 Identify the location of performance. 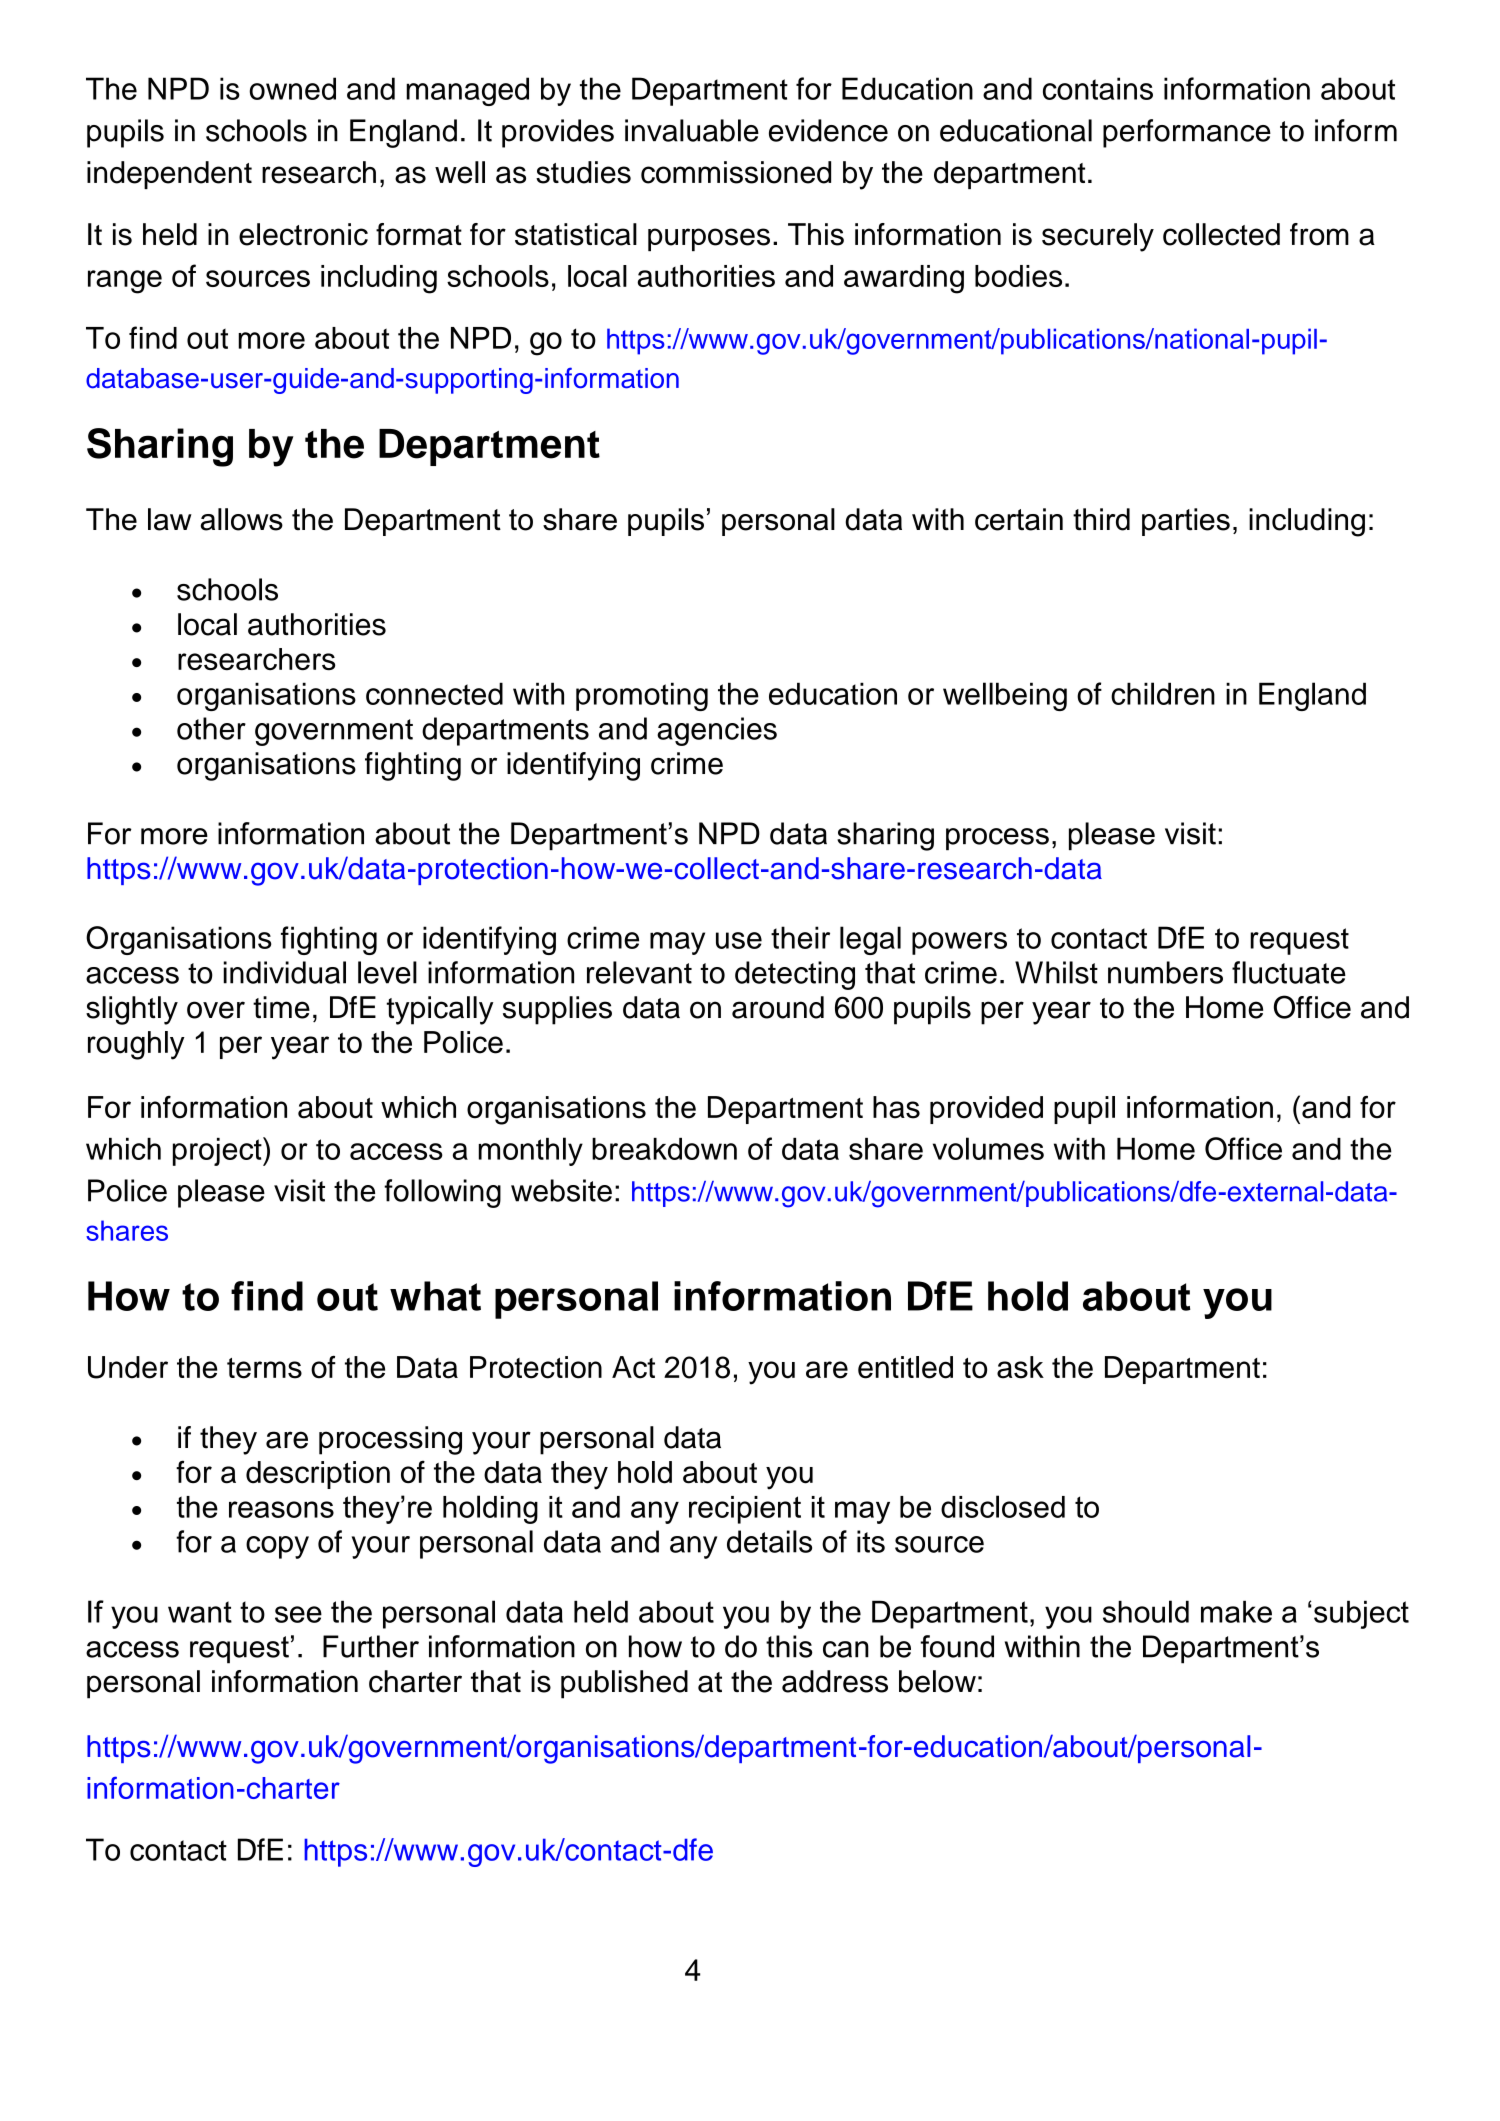
(1187, 133).
